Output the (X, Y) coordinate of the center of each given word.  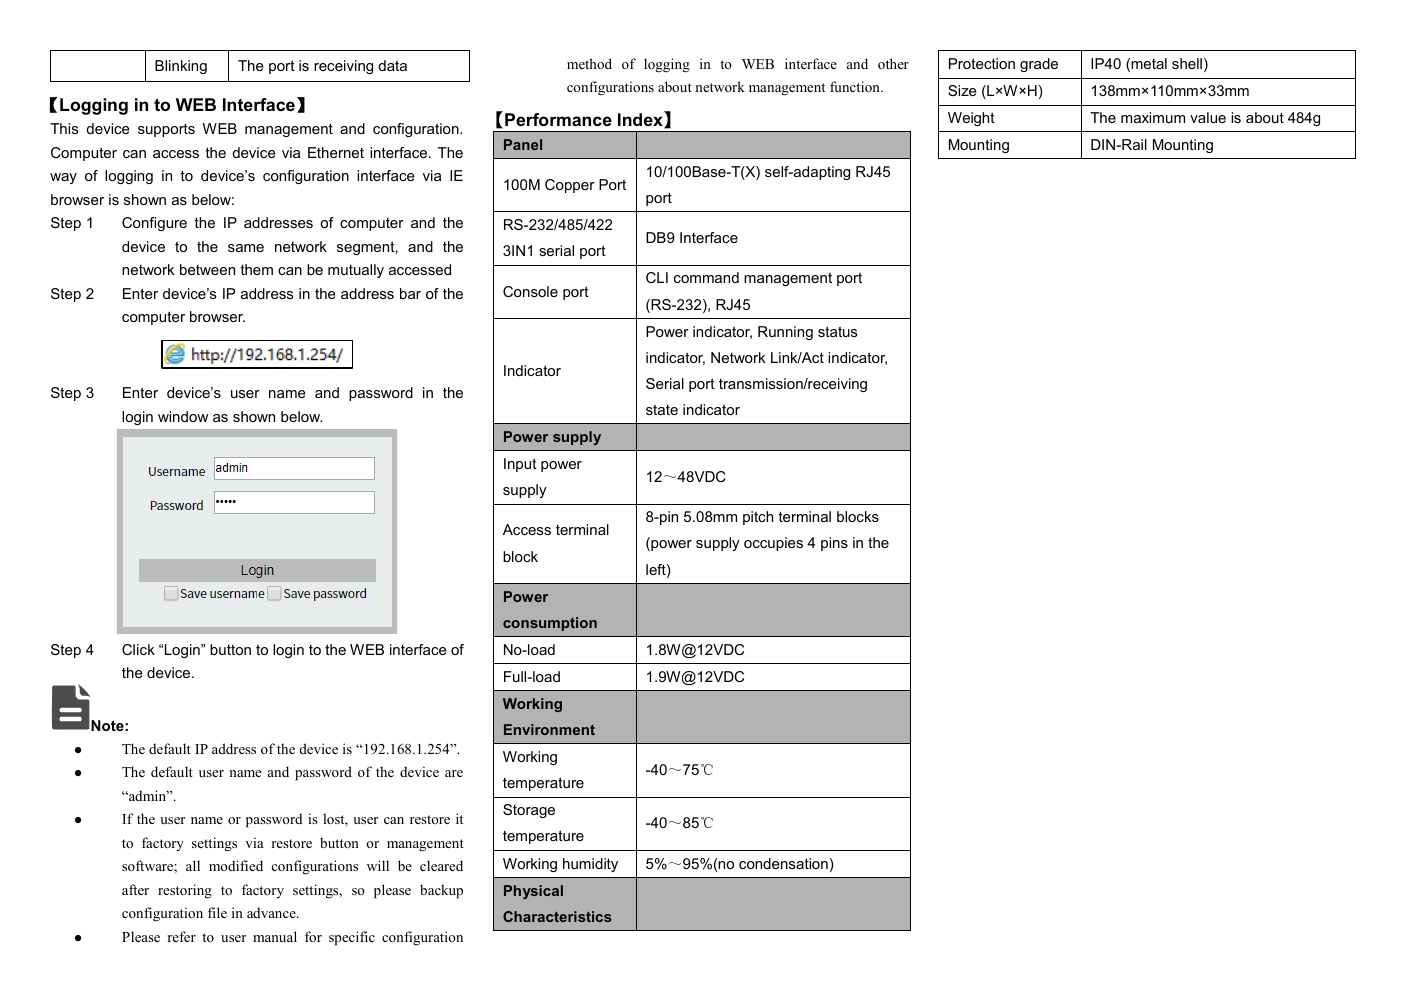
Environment (549, 729)
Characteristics (557, 916)
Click (138, 649)
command (706, 277)
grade (1039, 65)
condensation (783, 863)
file (217, 912)
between (207, 269)
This (64, 128)
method (589, 63)
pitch (758, 518)
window (183, 416)
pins (834, 544)
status (837, 331)
